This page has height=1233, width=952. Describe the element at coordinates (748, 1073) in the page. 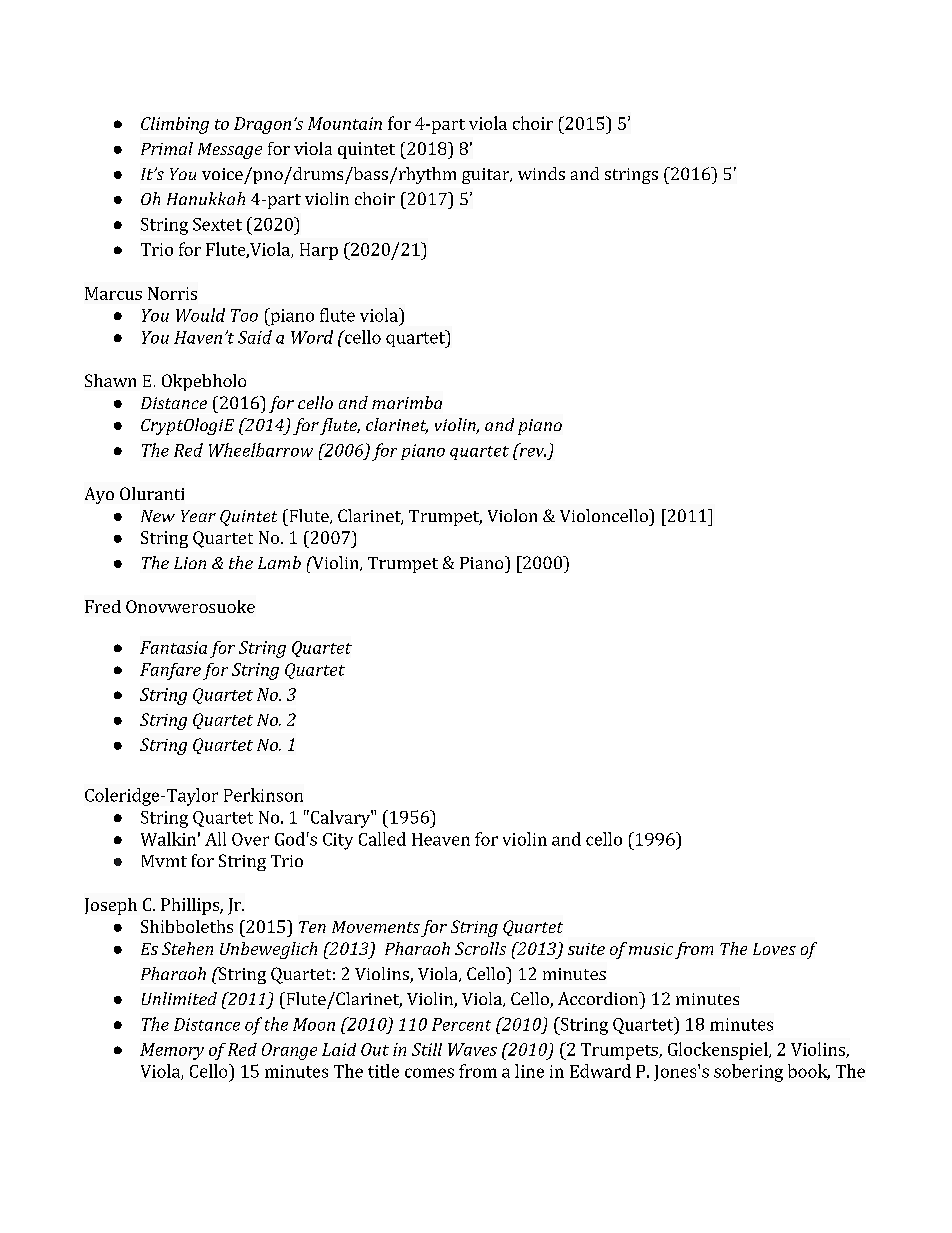

I see `sobering` at that location.
